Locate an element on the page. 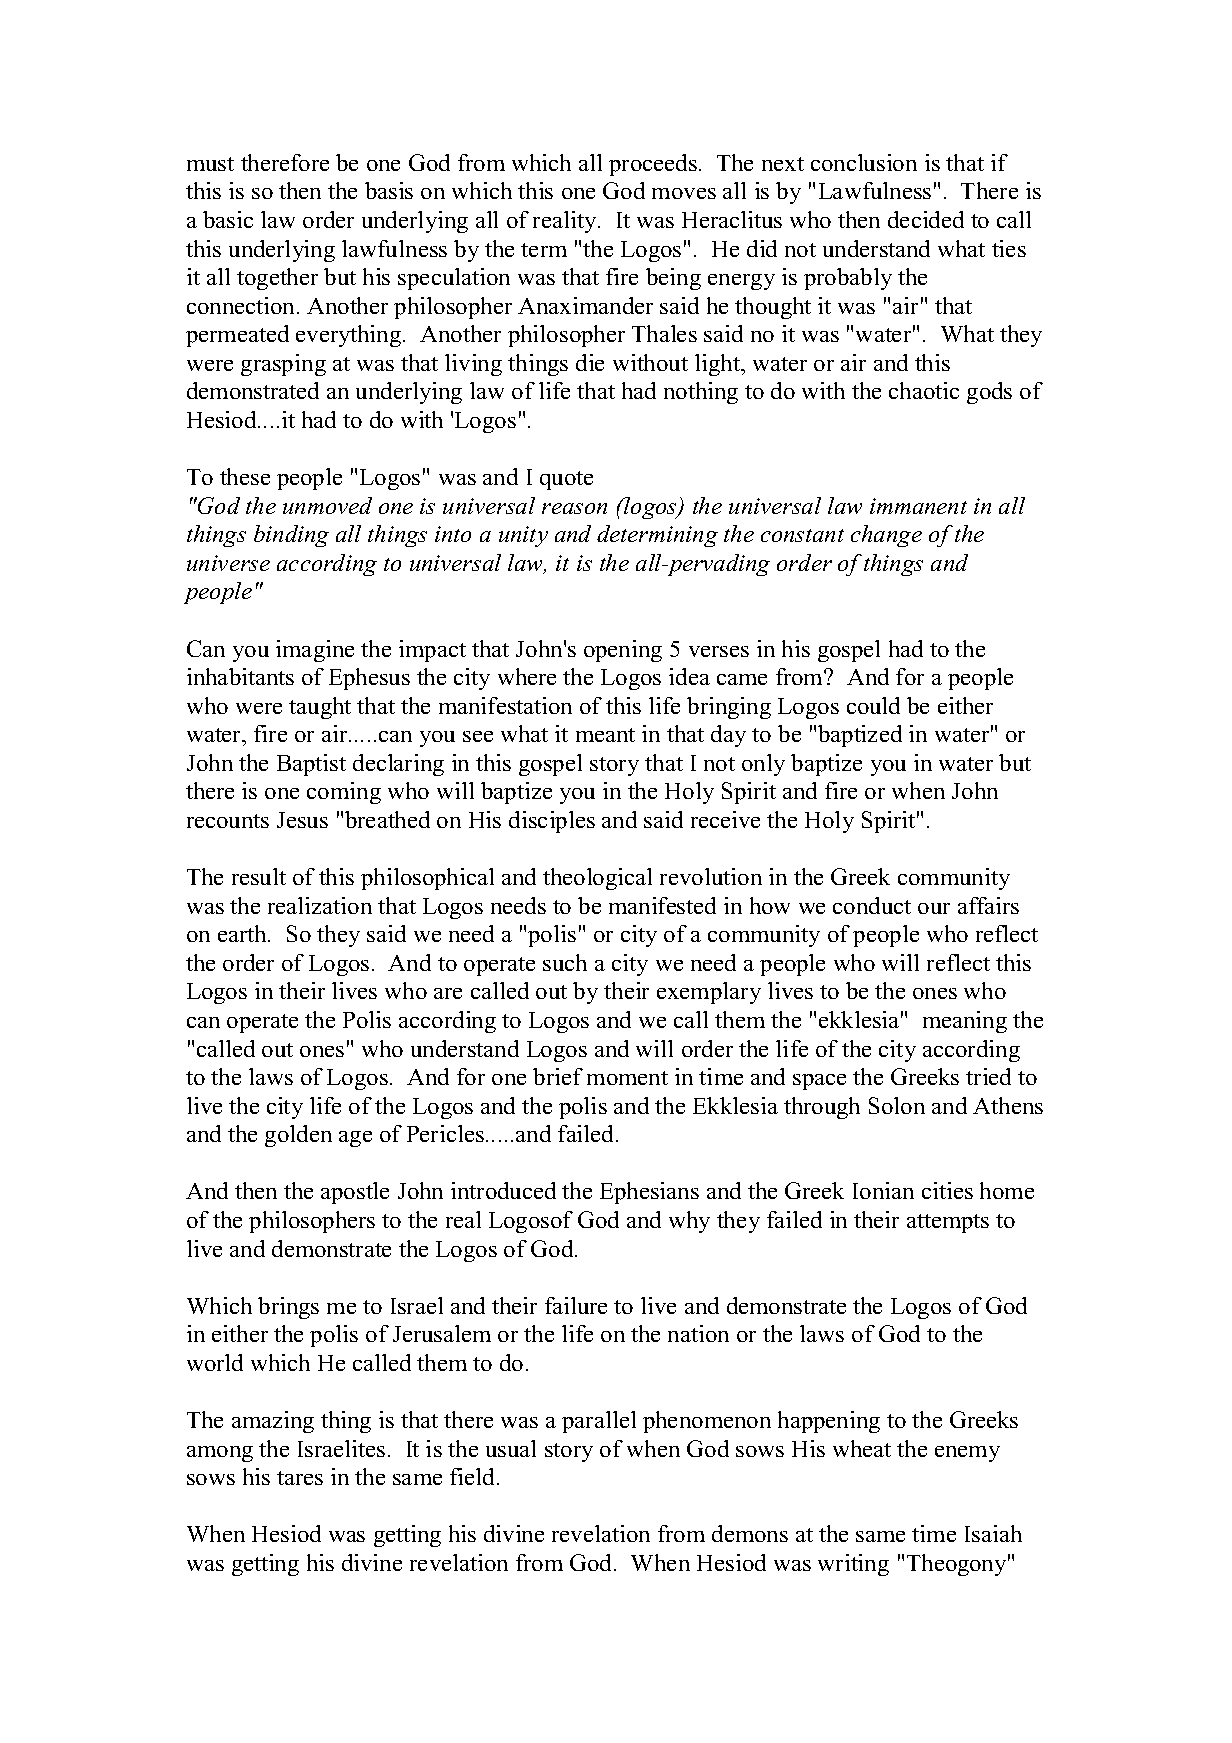 The image size is (1232, 1743). parallel is located at coordinates (599, 1422).
